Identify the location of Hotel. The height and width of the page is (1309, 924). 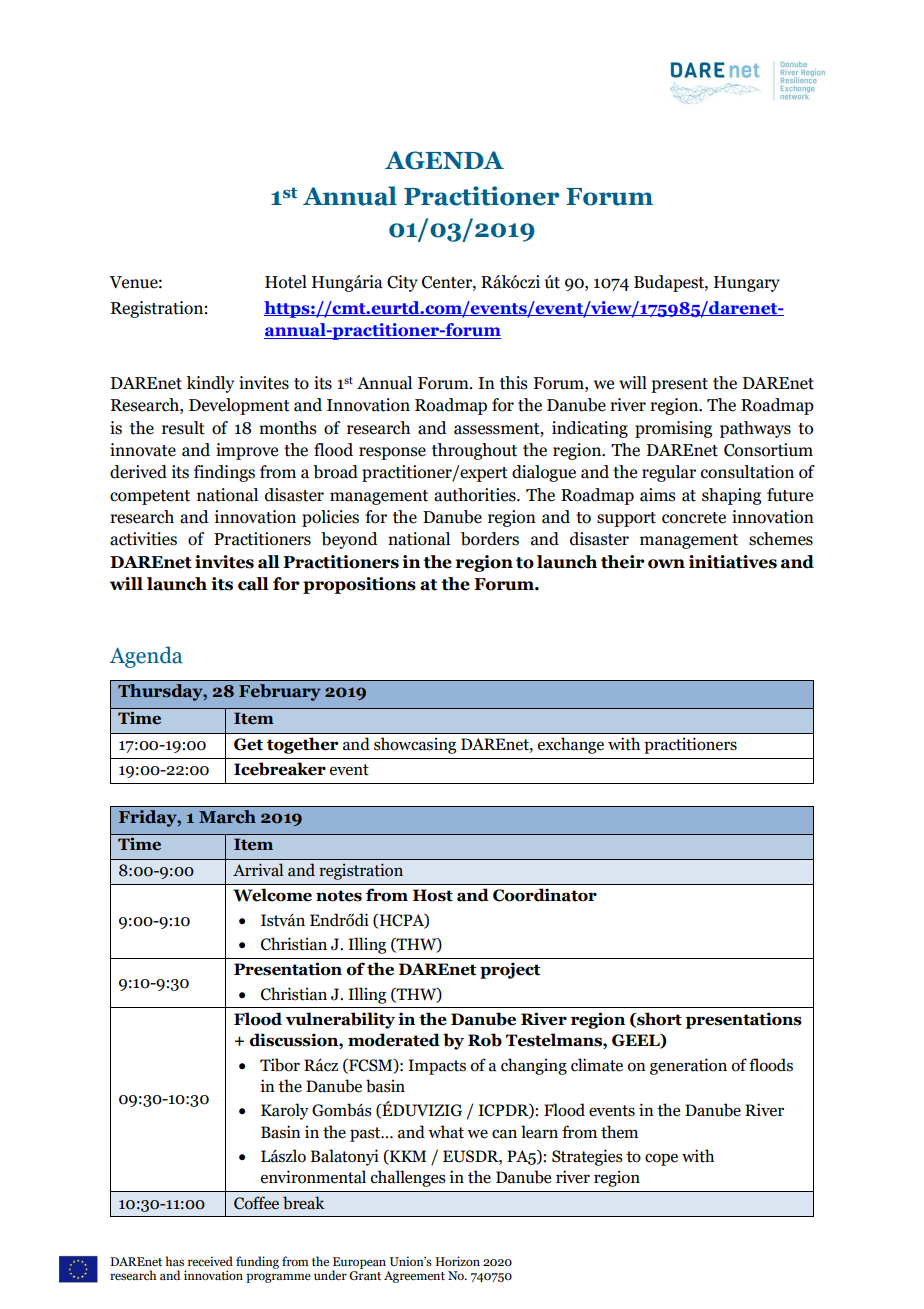
(286, 282).
